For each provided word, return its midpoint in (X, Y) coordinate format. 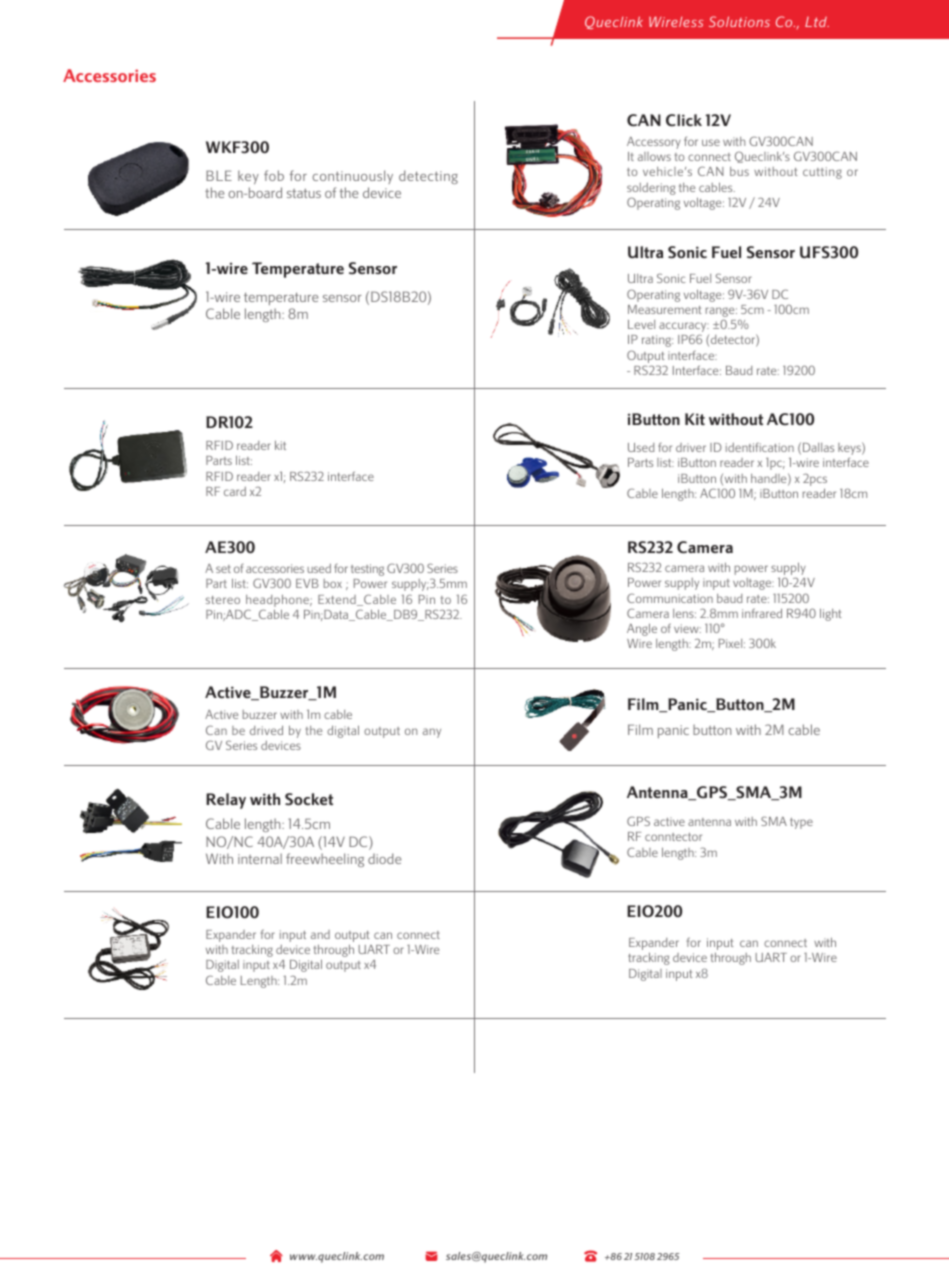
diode (384, 858)
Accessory (654, 143)
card (235, 491)
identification (760, 447)
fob (274, 175)
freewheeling (325, 860)
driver (691, 447)
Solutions (739, 21)
